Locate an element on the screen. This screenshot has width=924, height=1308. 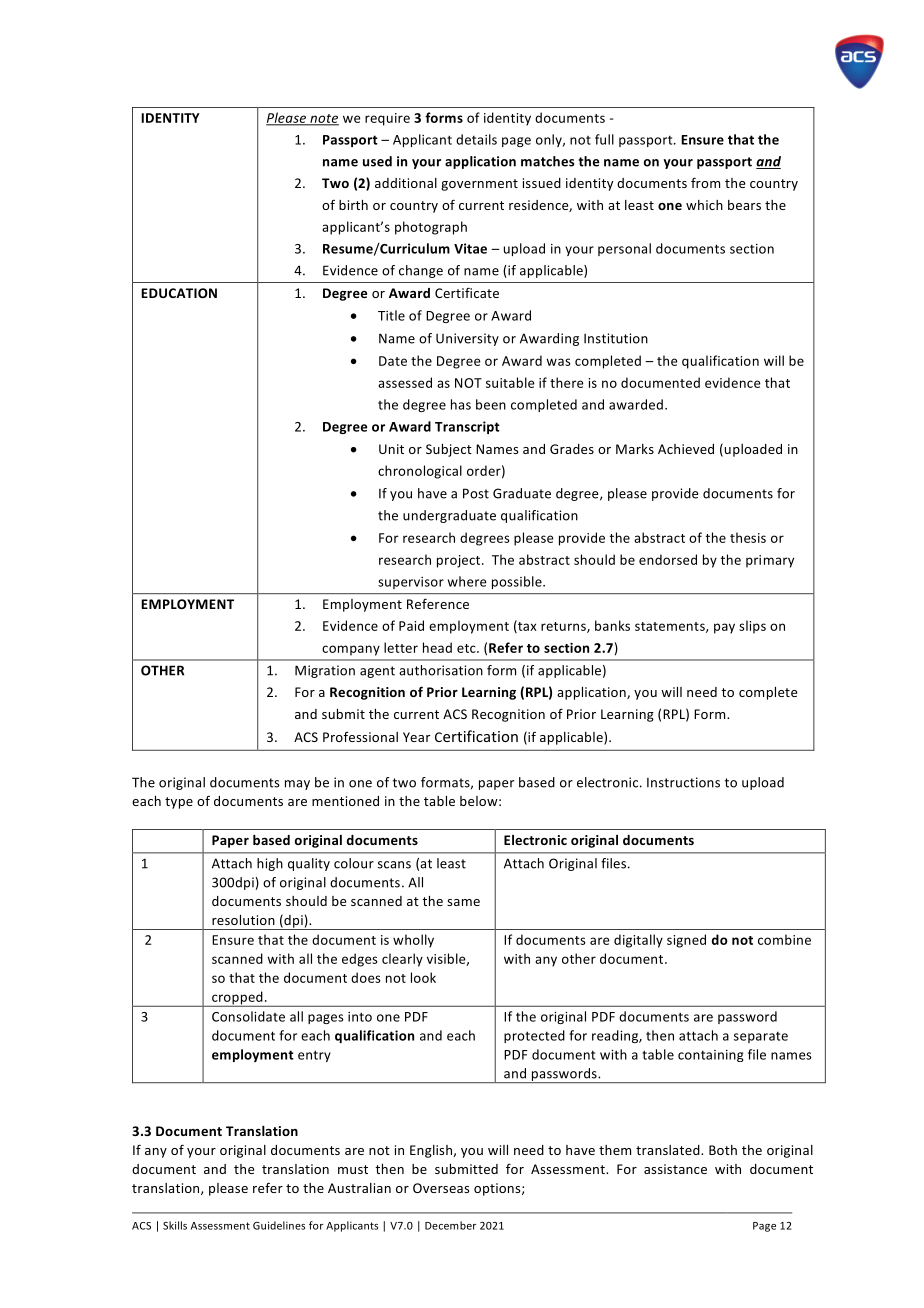
Achieved is located at coordinates (686, 449).
